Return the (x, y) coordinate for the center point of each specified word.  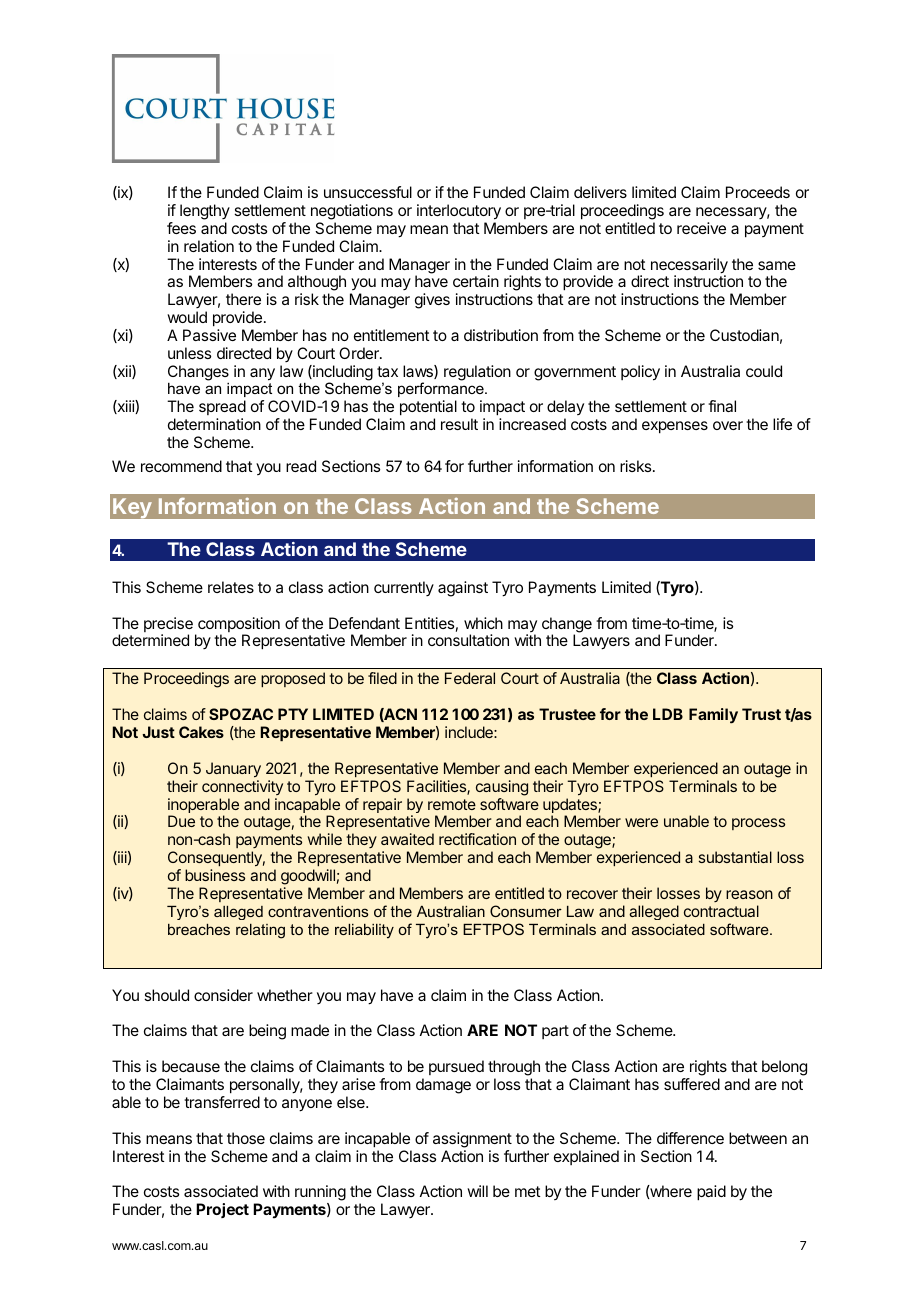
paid (711, 1193)
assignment (472, 1140)
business (215, 875)
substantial (735, 857)
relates (231, 587)
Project (222, 1210)
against (463, 589)
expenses (675, 427)
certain (476, 281)
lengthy (205, 212)
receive (701, 228)
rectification (477, 839)
